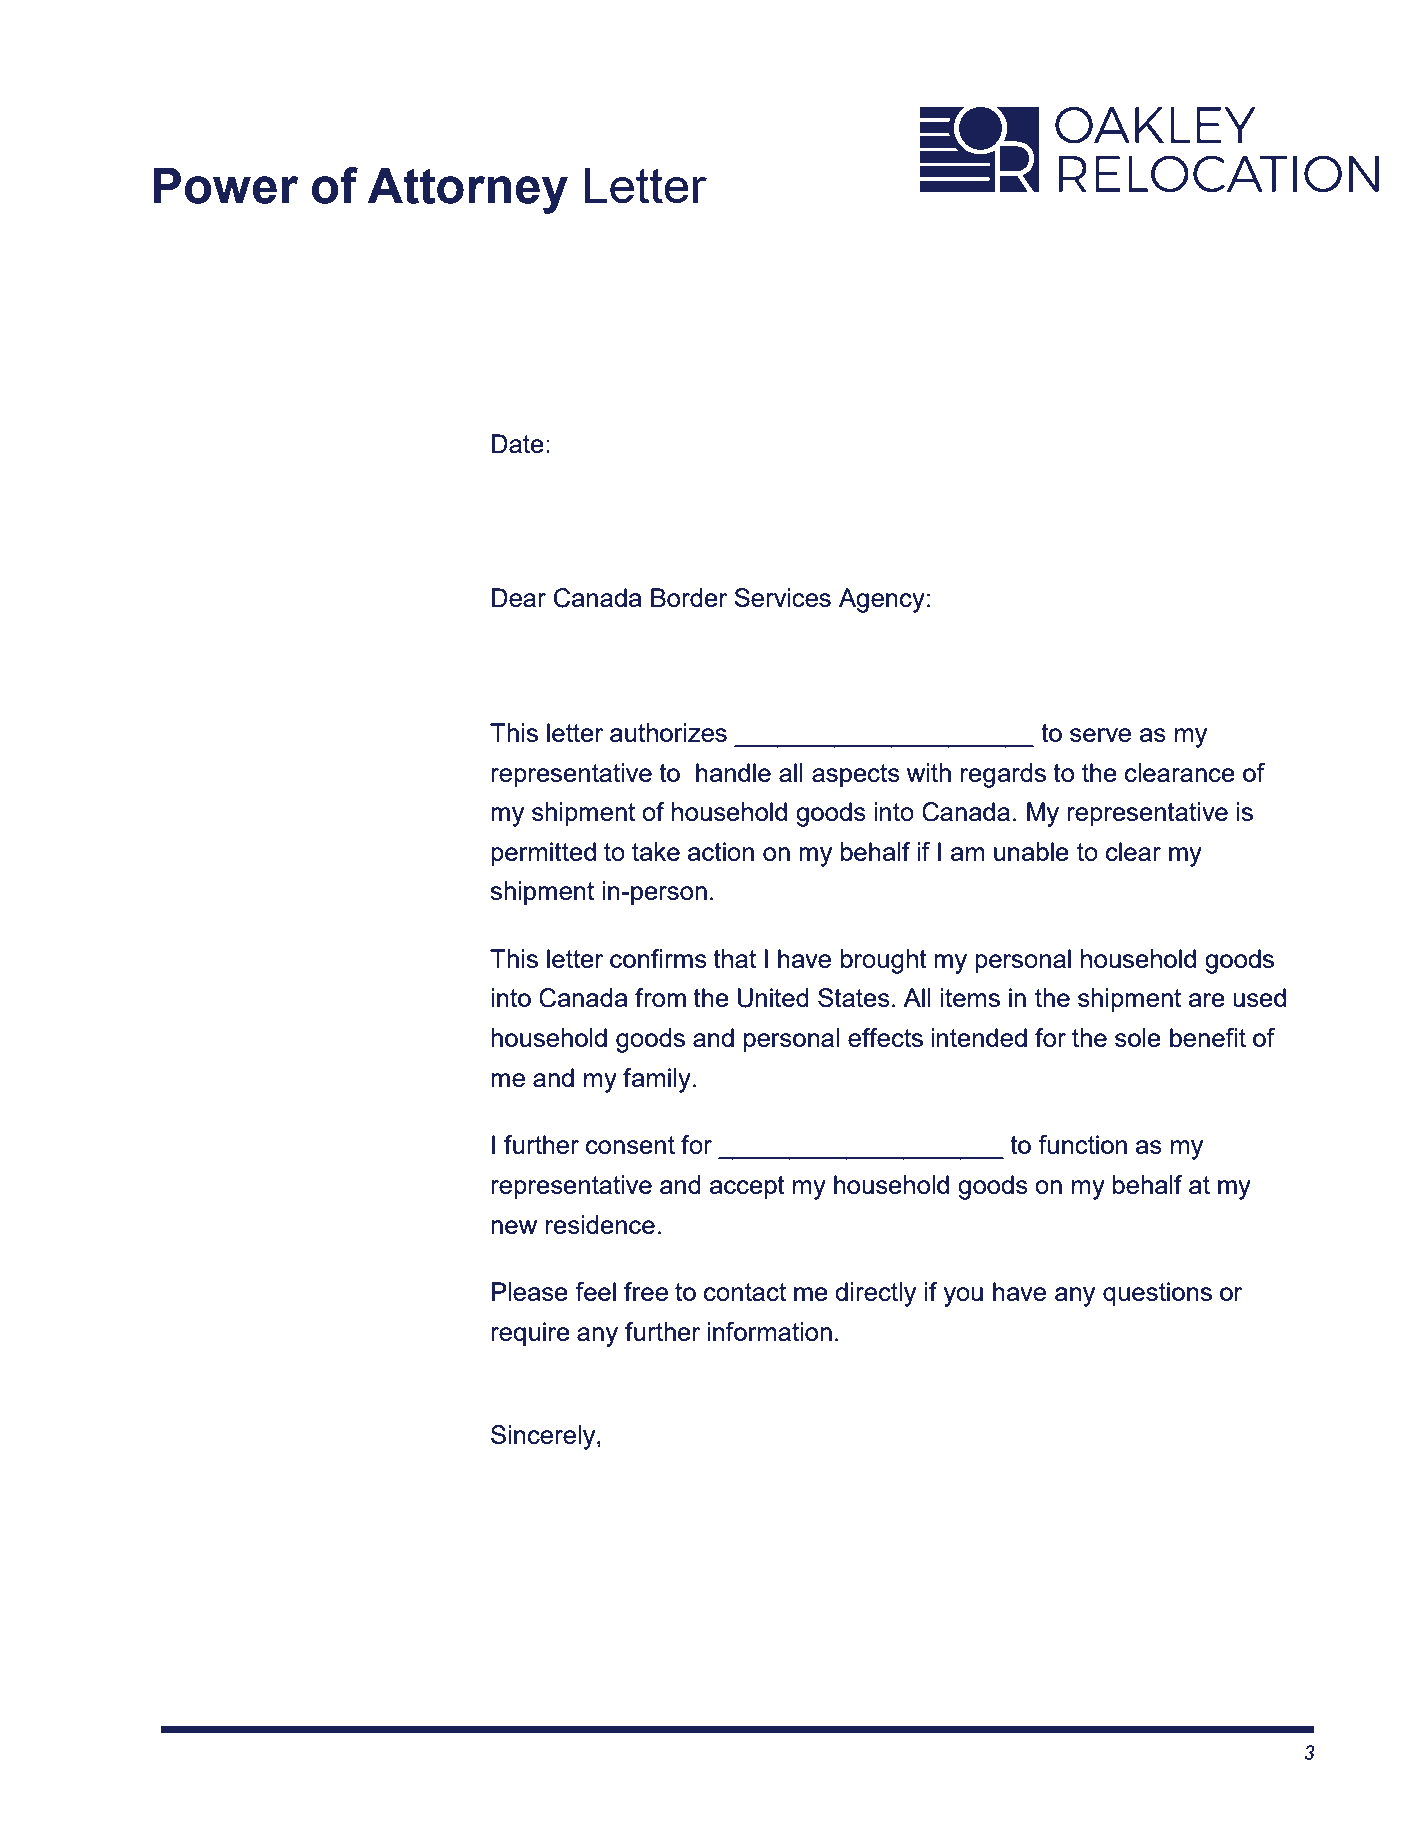 The image size is (1426, 1845). Describe the element at coordinates (543, 854) in the document. I see `permitted` at that location.
